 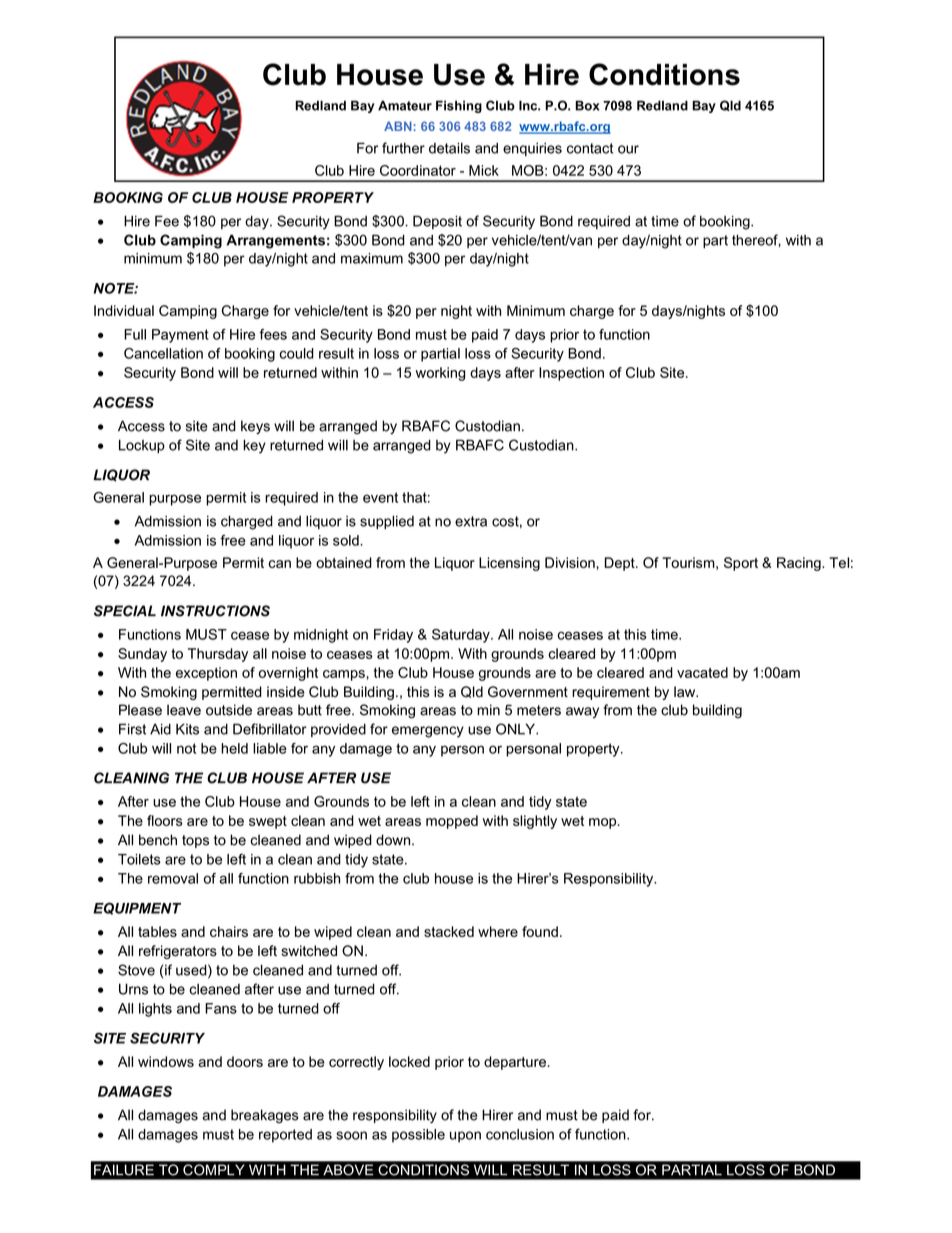 I want to click on breakages, so click(x=264, y=1116).
